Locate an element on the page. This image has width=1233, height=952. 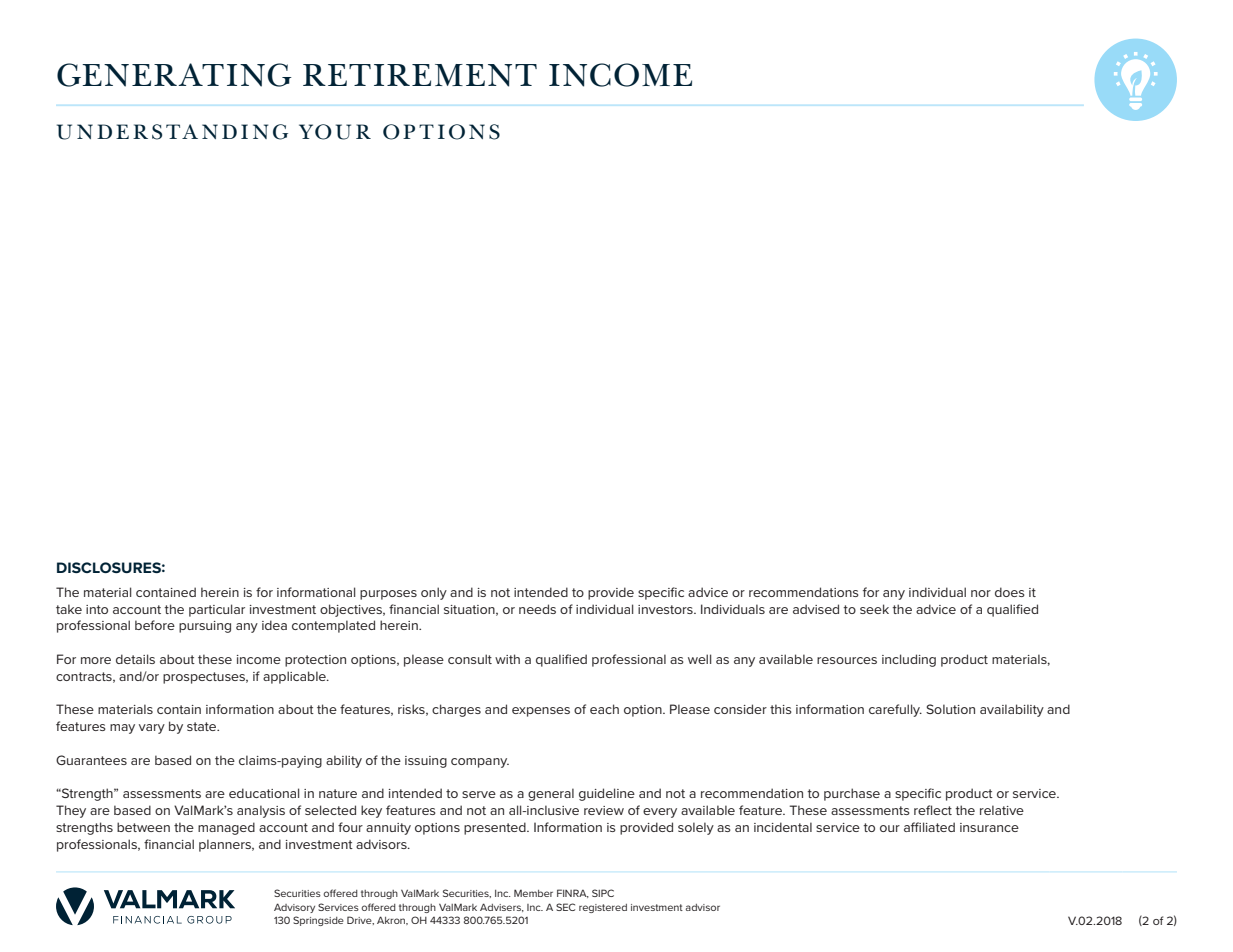
particular is located at coordinates (217, 610).
